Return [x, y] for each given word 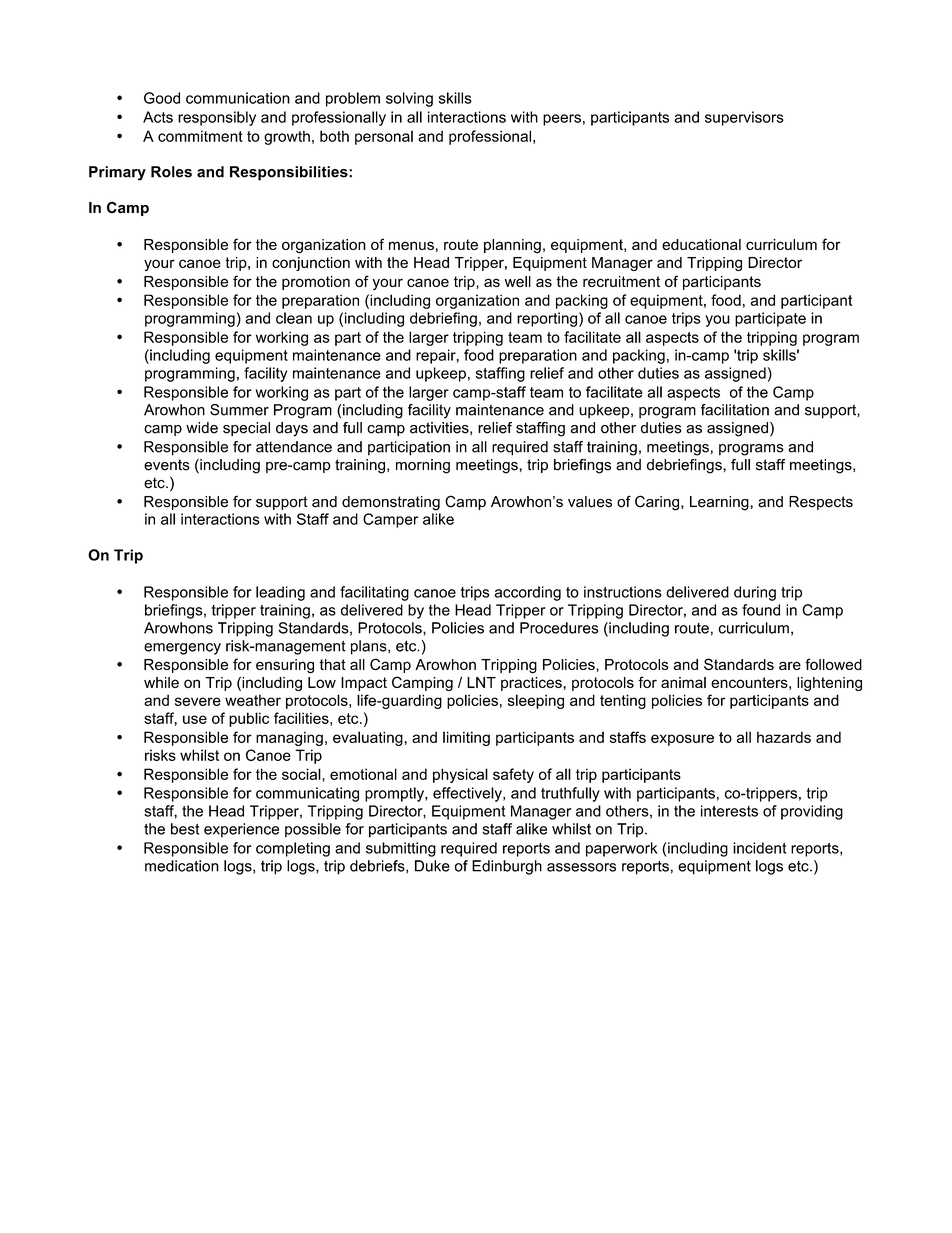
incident [759, 848]
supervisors [744, 118]
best [185, 829]
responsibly [217, 118]
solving [409, 99]
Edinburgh [507, 867]
